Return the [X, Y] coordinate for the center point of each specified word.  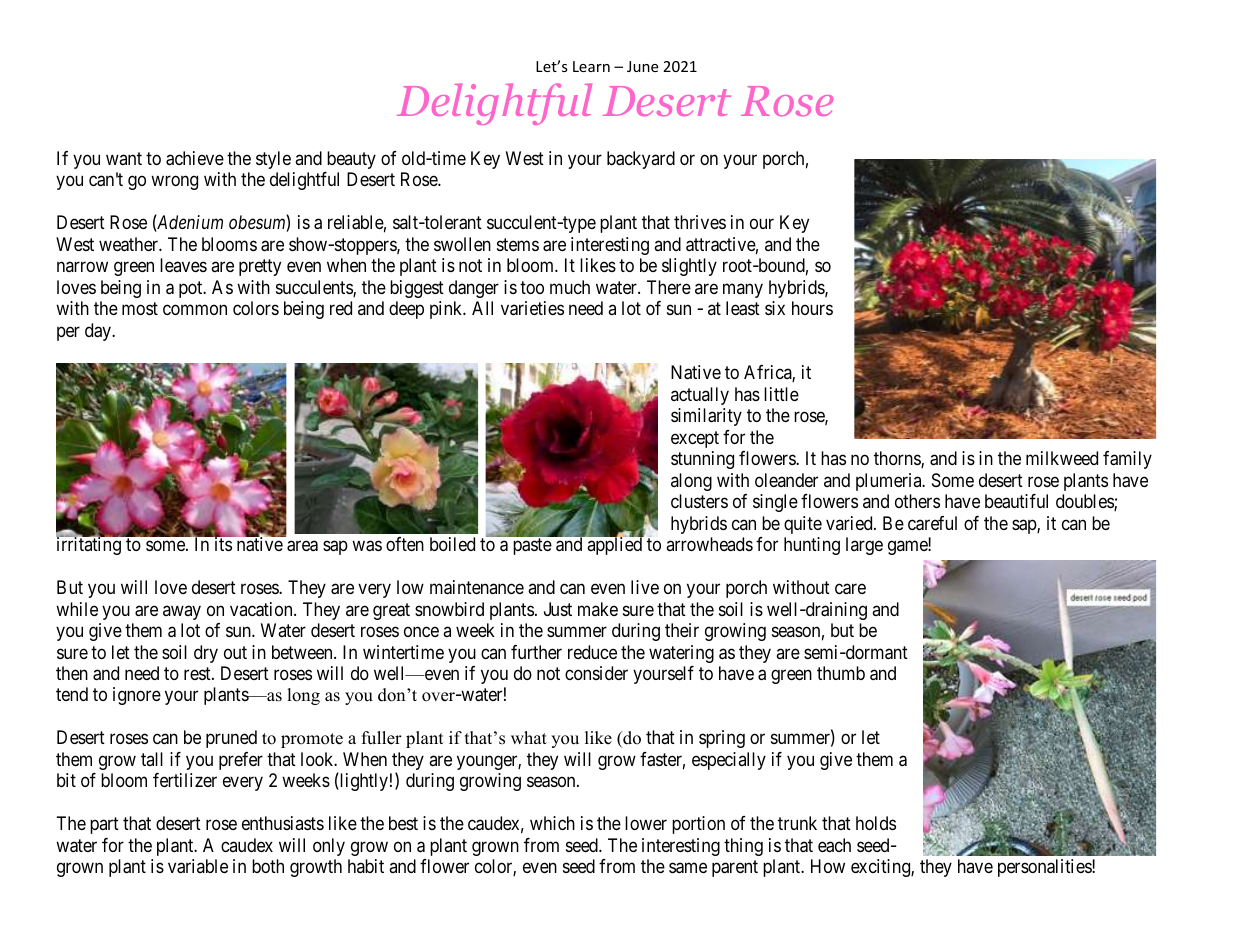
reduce [592, 652]
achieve [195, 158]
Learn [591, 66]
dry [206, 654]
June [642, 66]
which [552, 823]
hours [812, 308]
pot [192, 289]
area [302, 546]
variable [198, 866]
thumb [841, 673]
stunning [702, 460]
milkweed [1062, 458]
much [570, 287]
